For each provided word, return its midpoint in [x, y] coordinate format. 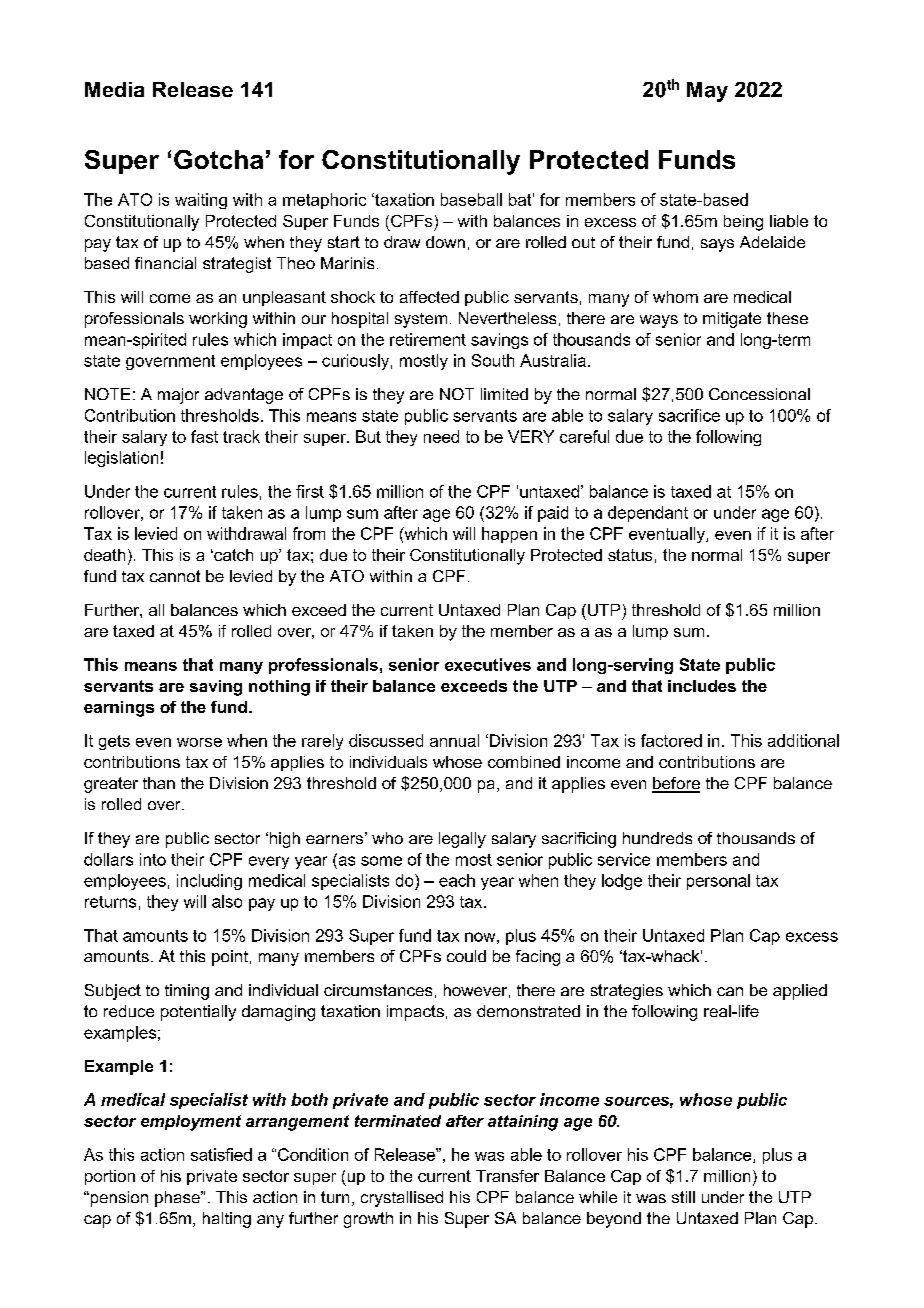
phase [178, 1199]
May [707, 92]
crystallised [402, 1199]
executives [488, 664]
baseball [471, 199]
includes [702, 686]
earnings [119, 709]
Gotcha [218, 159]
